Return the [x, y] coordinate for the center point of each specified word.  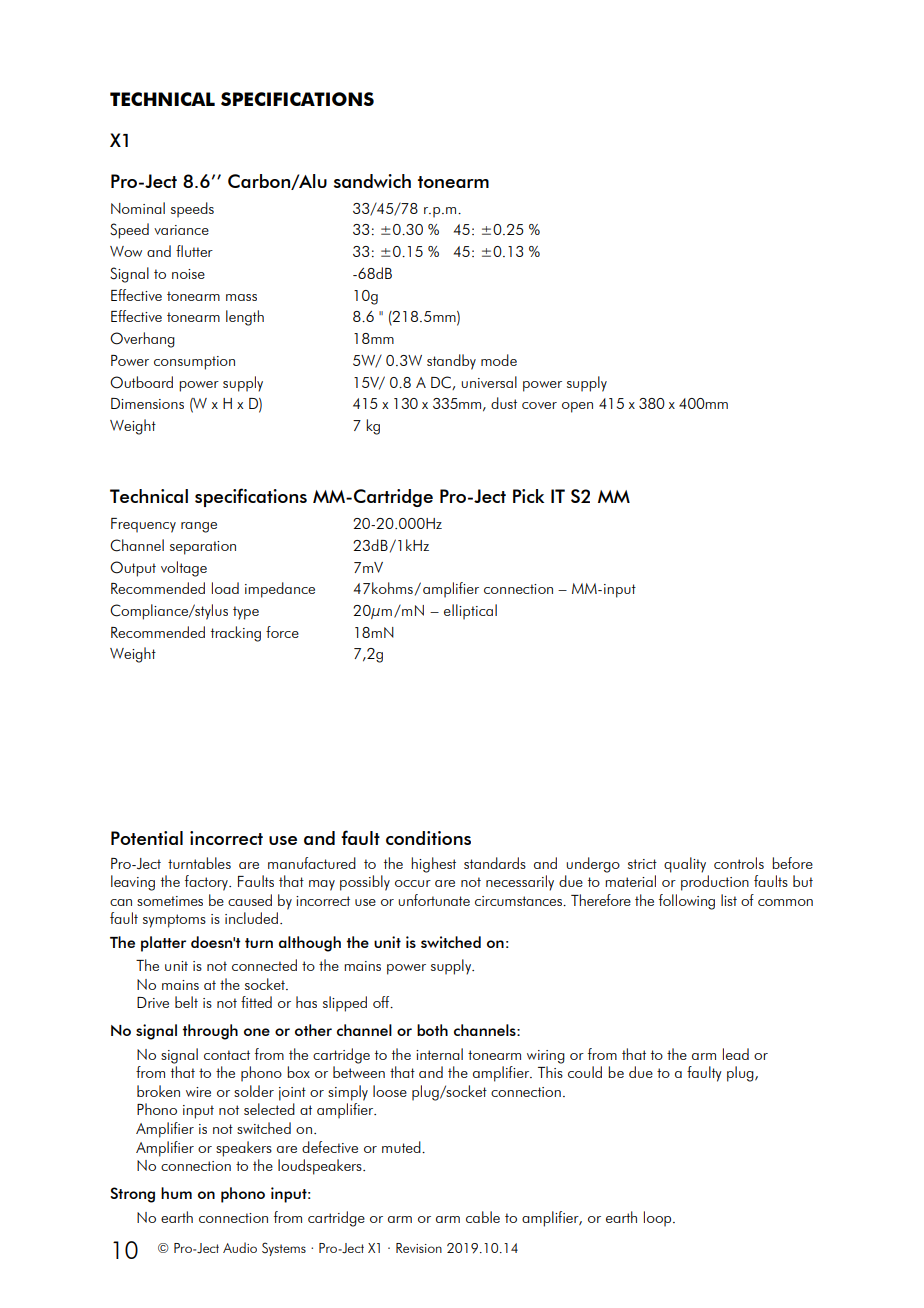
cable [483, 1217]
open [577, 407]
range [199, 527]
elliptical [470, 612]
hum [176, 1193]
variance [181, 230]
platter [163, 944]
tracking [236, 634]
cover [539, 405]
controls [739, 863]
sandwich [372, 181]
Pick [528, 496]
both [432, 1030]
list [729, 900]
